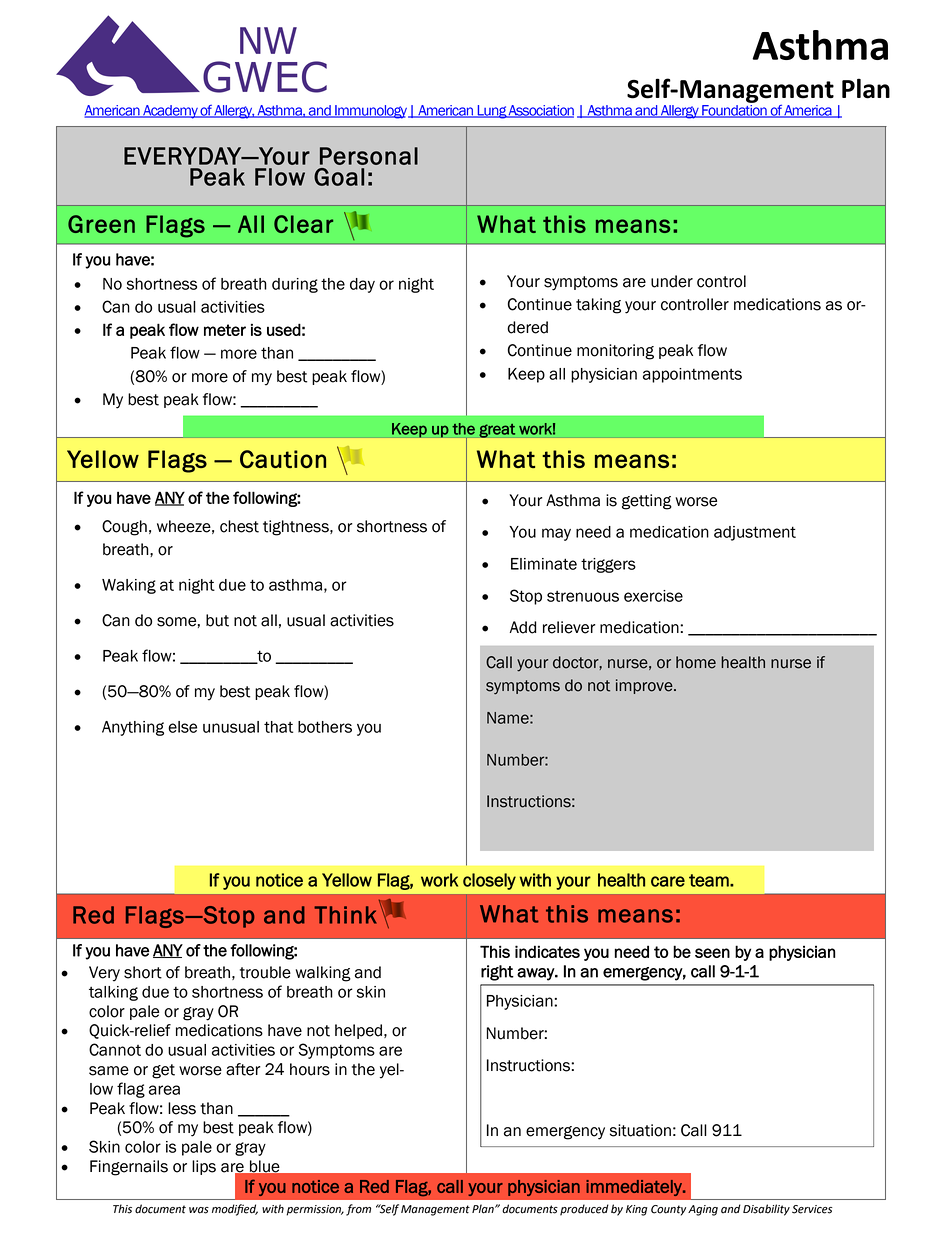  I want to click on lips, so click(204, 1167).
